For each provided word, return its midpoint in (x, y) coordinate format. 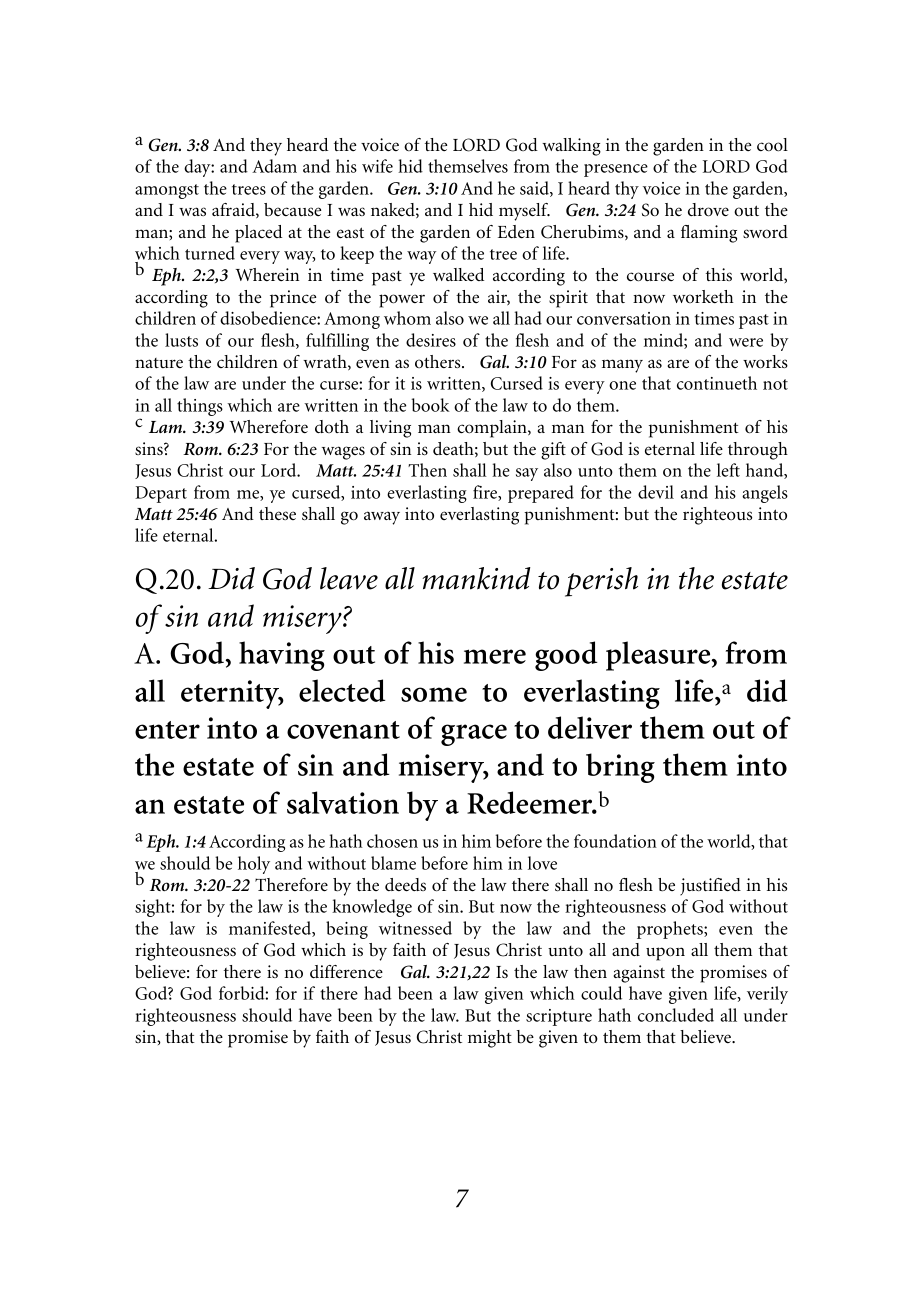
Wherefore (269, 426)
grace (474, 735)
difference (346, 971)
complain (493, 429)
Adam (274, 166)
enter (167, 730)
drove (708, 210)
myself (524, 212)
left (728, 470)
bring (620, 768)
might (490, 1039)
